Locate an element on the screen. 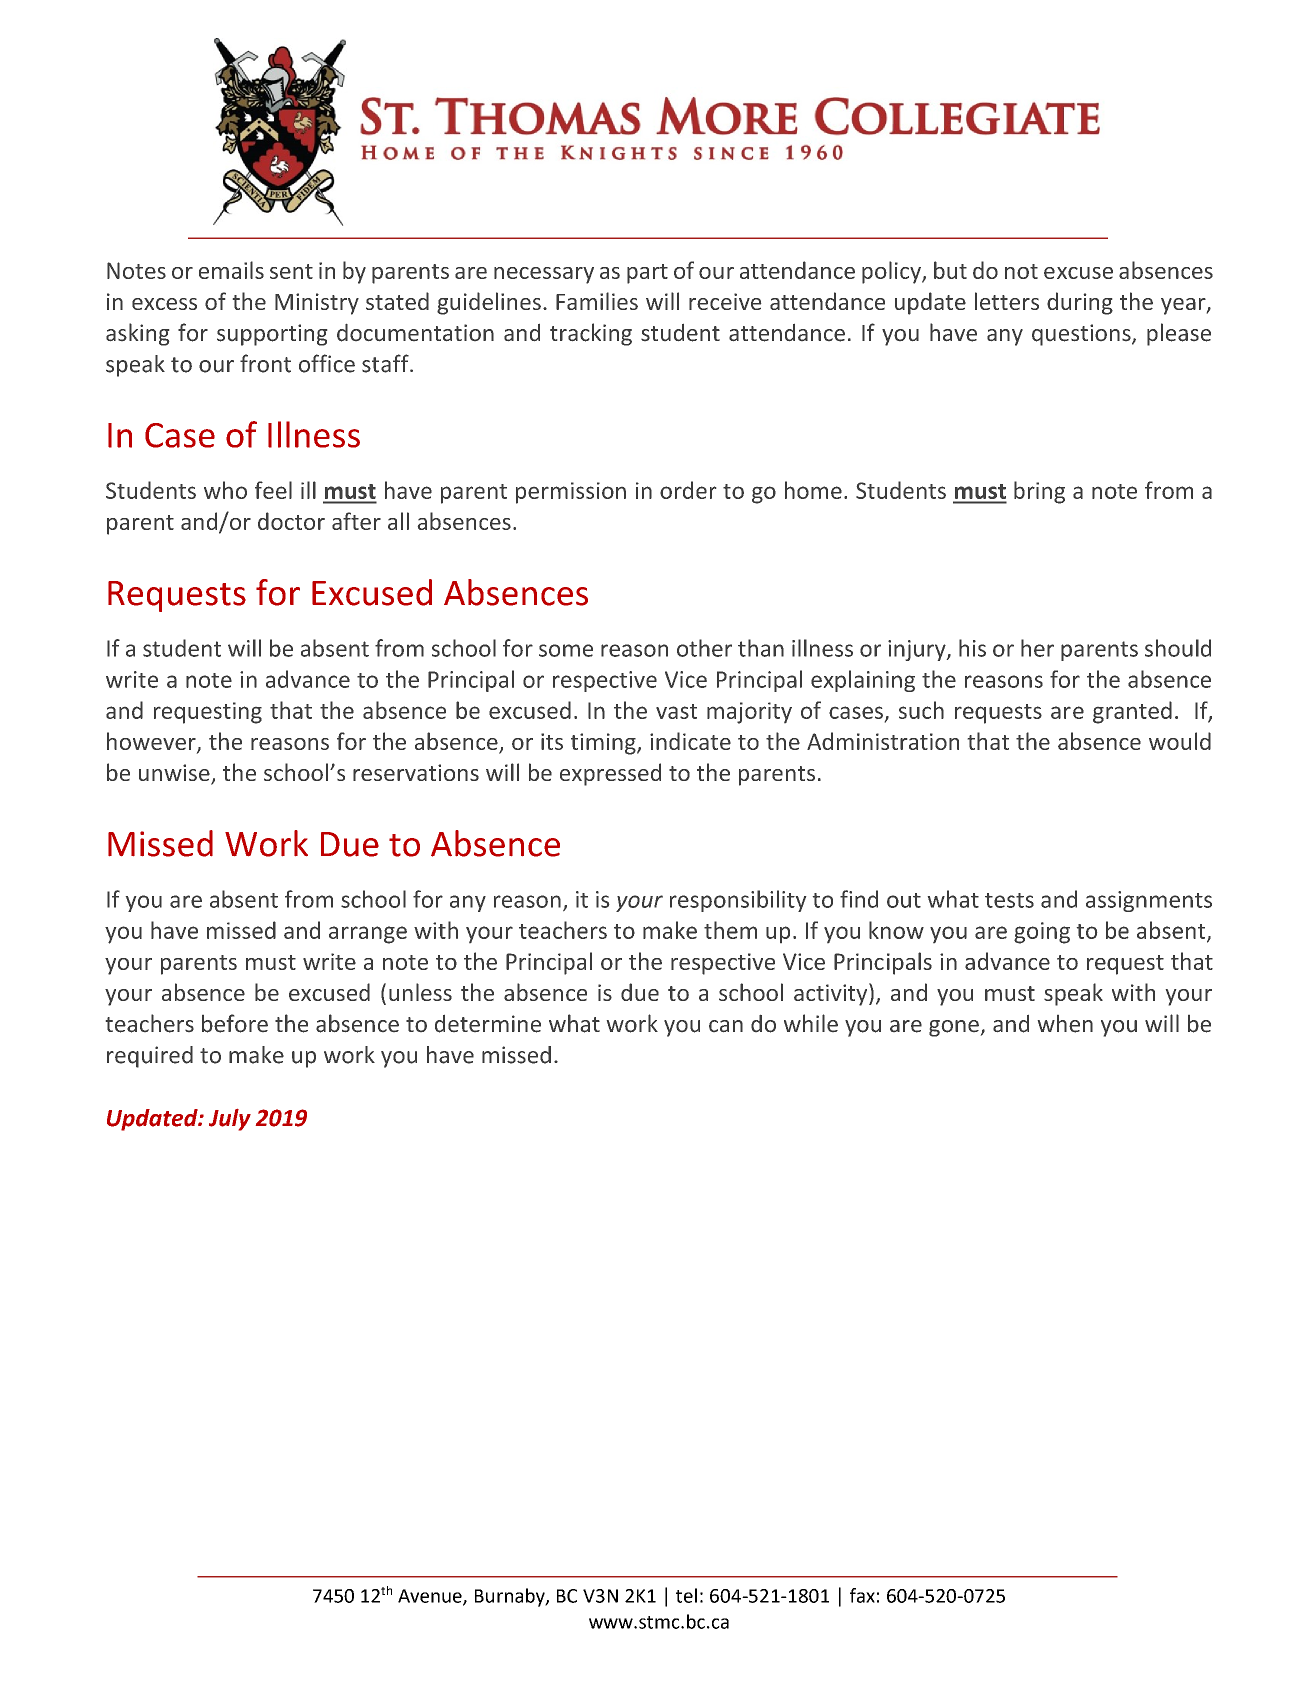 The height and width of the screenshot is (1682, 1299). them is located at coordinates (730, 930).
